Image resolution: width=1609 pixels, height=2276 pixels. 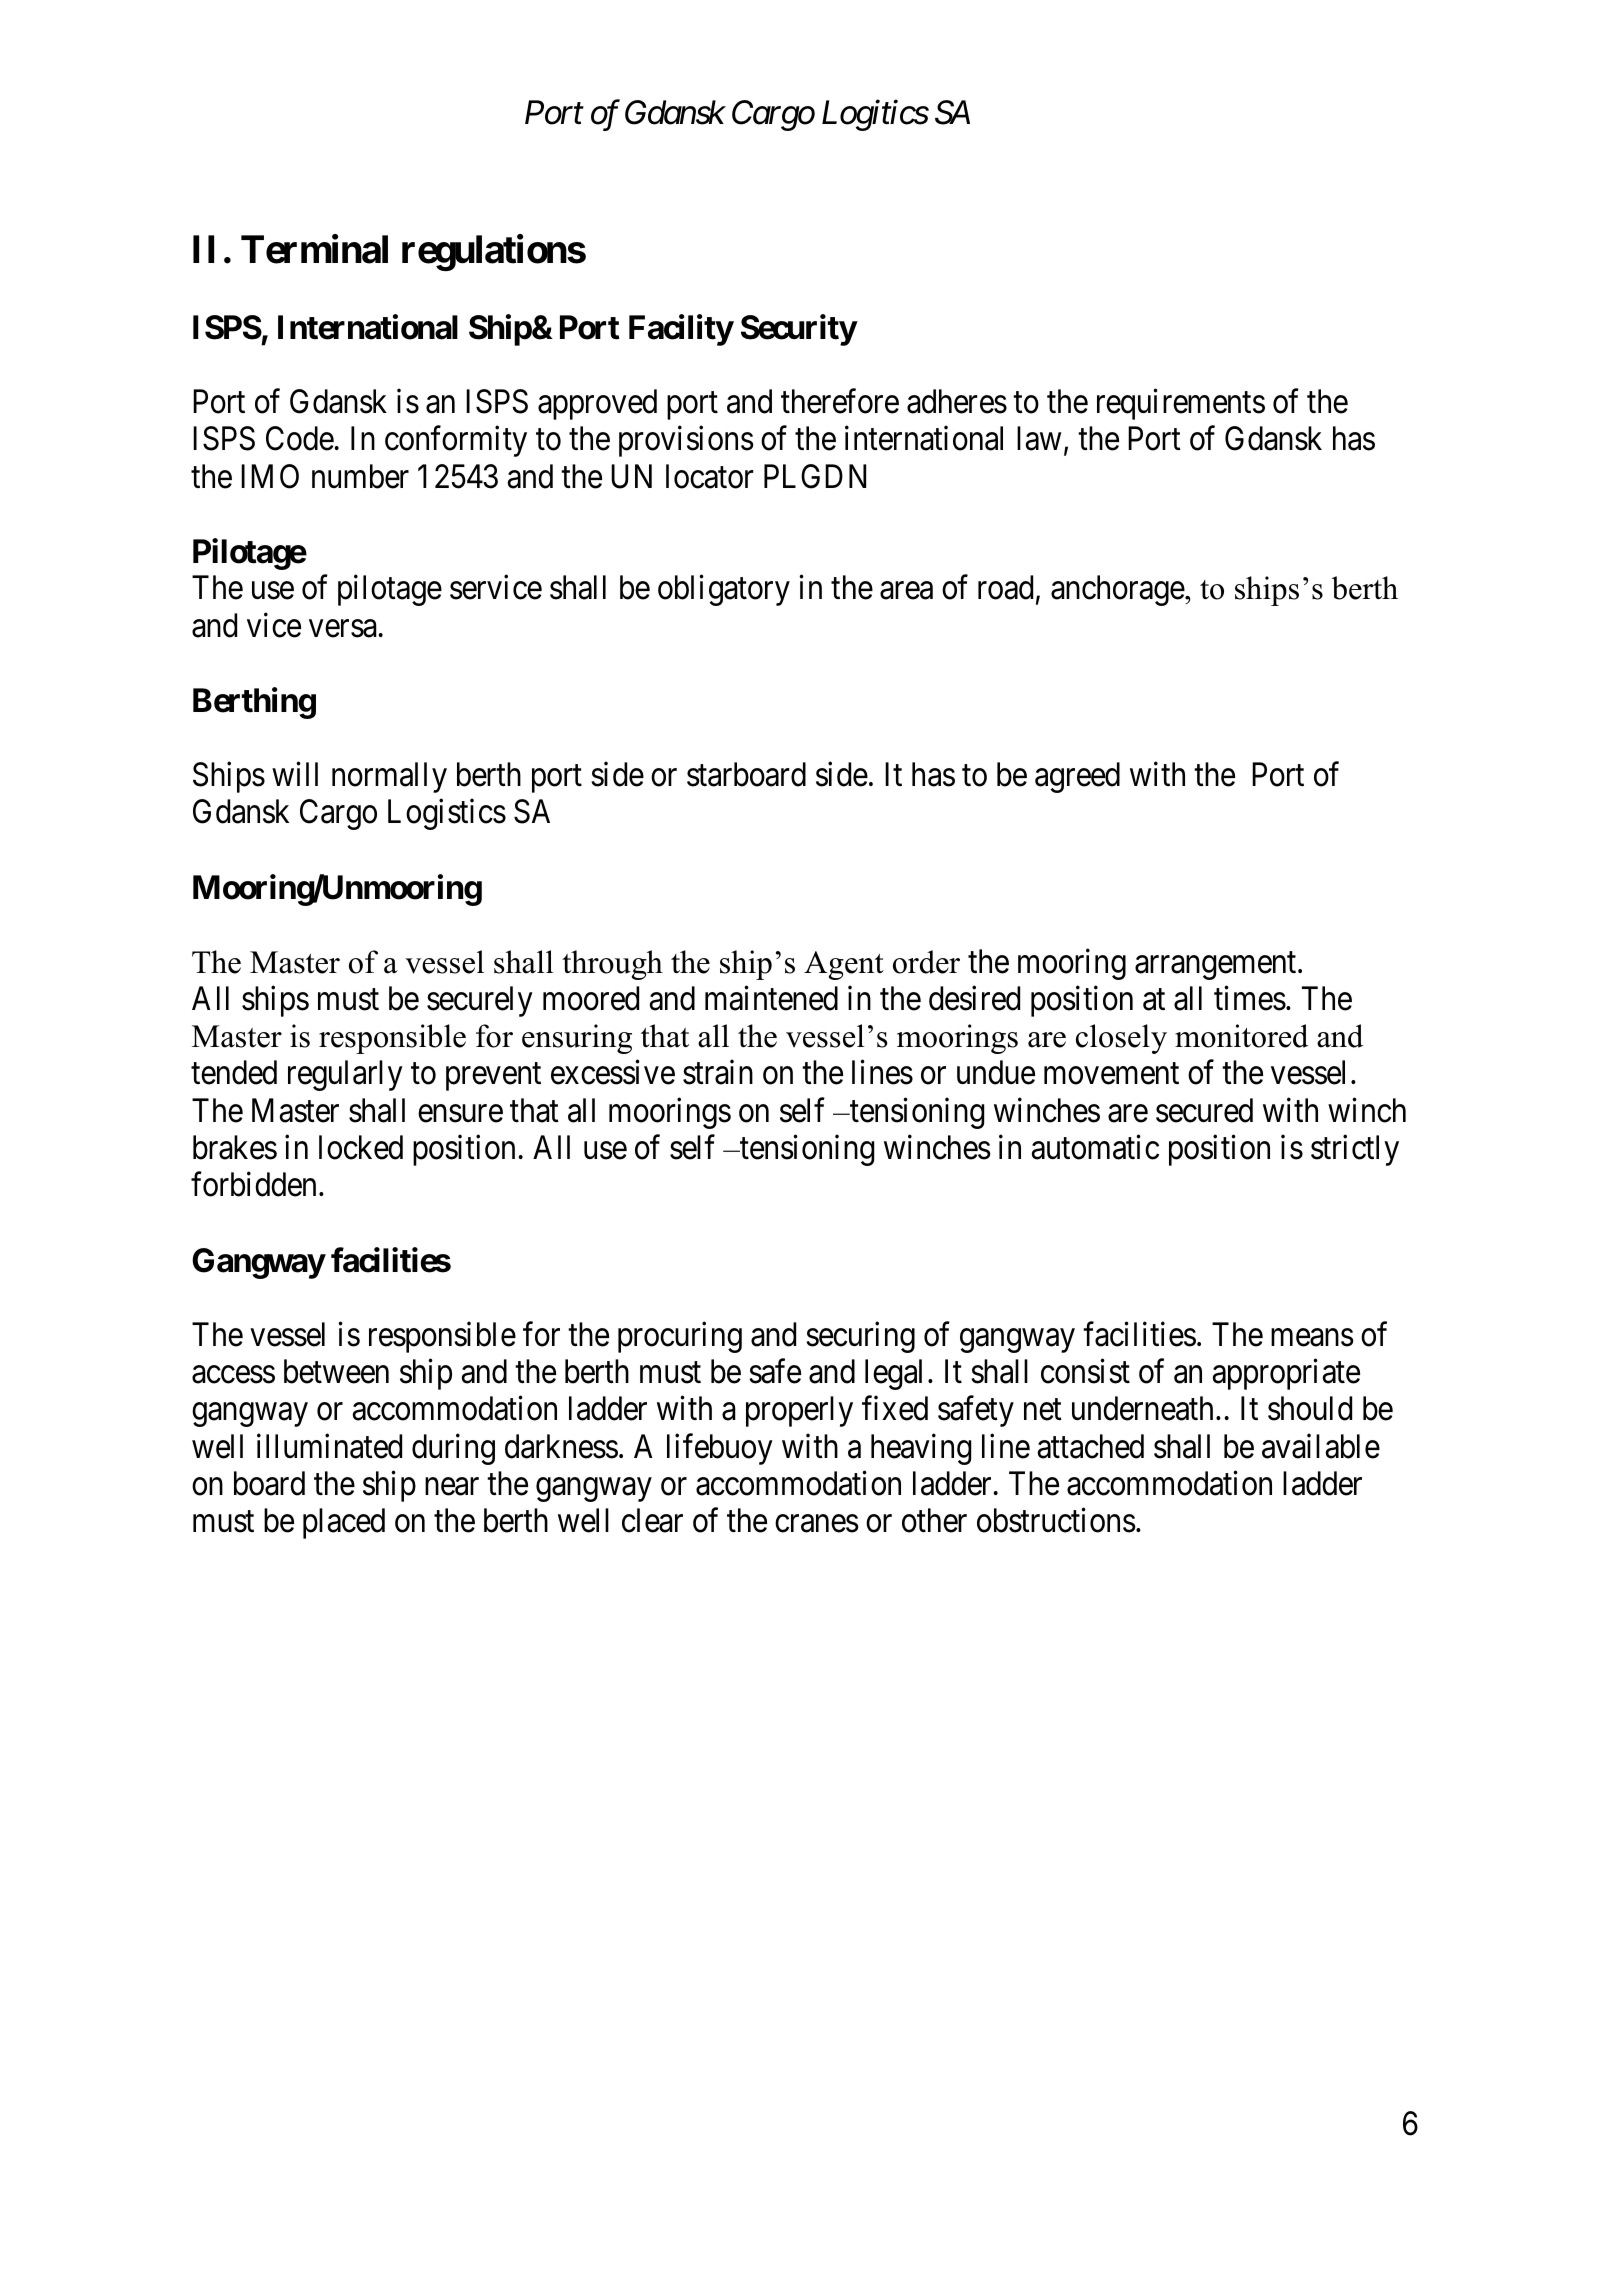 What do you see at coordinates (344, 1523) in the image?
I see `placed` at bounding box center [344, 1523].
